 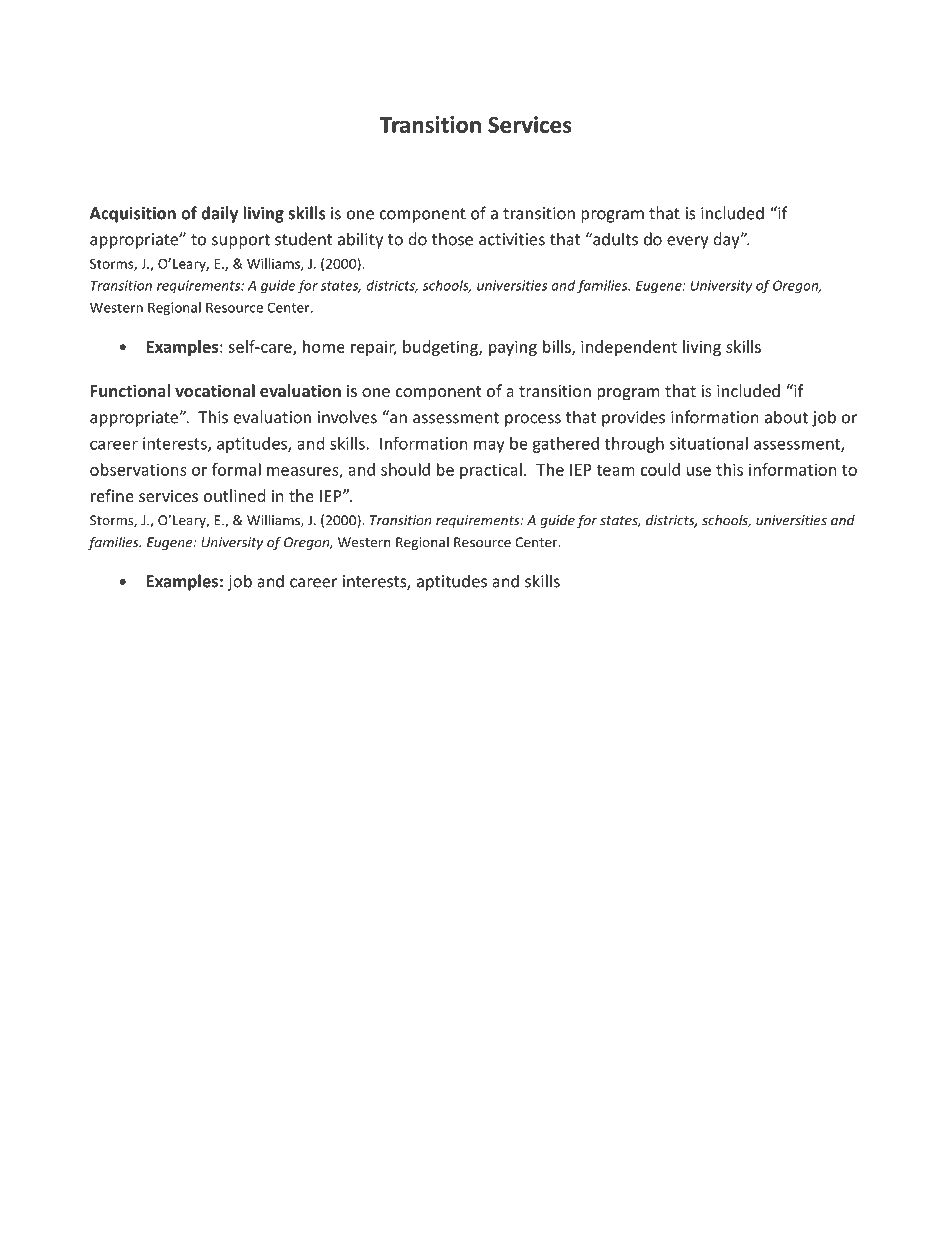 What do you see at coordinates (324, 346) in the page?
I see `home` at bounding box center [324, 346].
